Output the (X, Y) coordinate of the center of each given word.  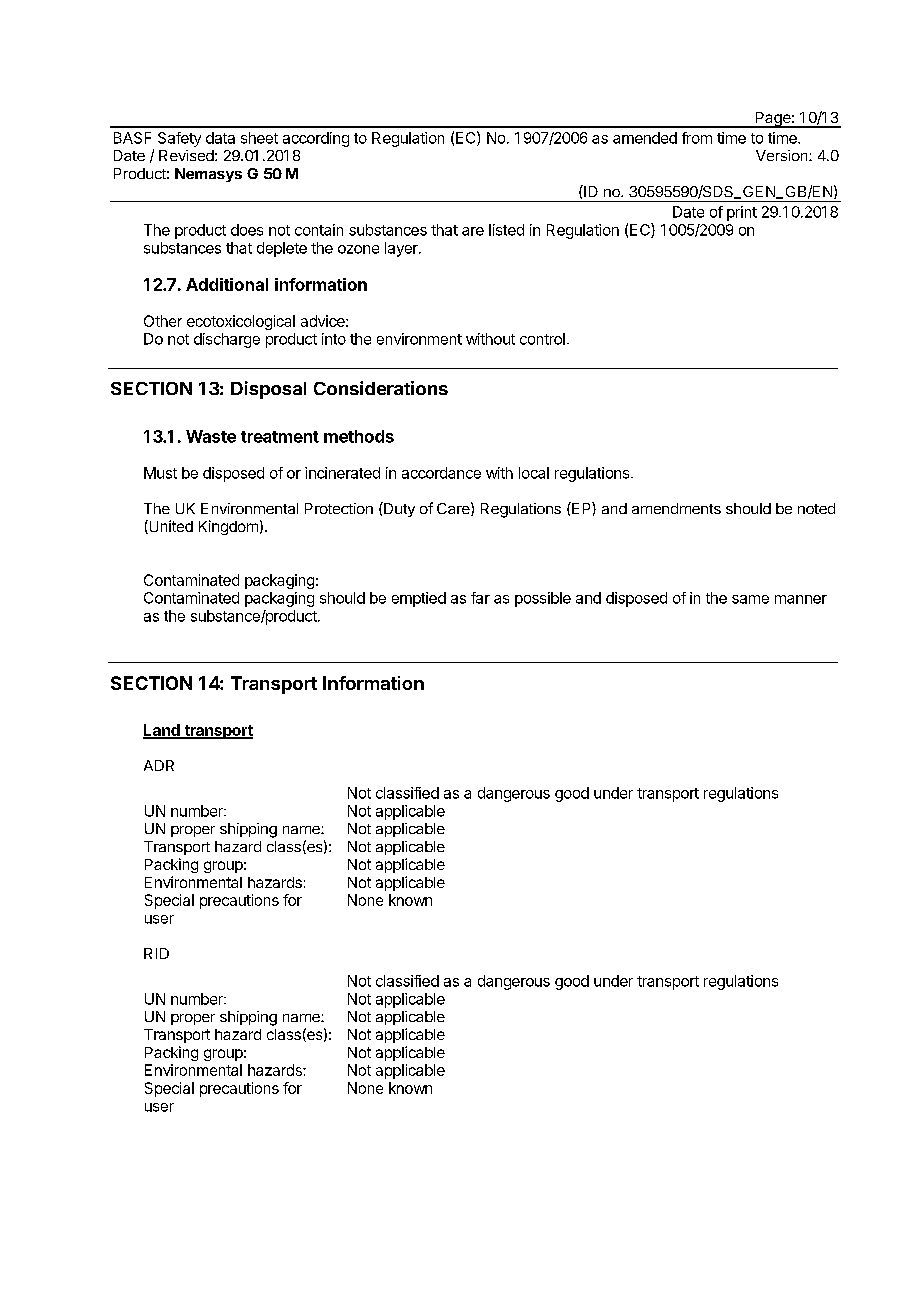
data (220, 138)
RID (156, 953)
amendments (676, 508)
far (480, 598)
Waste (211, 436)
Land (162, 731)
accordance (441, 473)
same (750, 599)
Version (783, 155)
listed (506, 230)
